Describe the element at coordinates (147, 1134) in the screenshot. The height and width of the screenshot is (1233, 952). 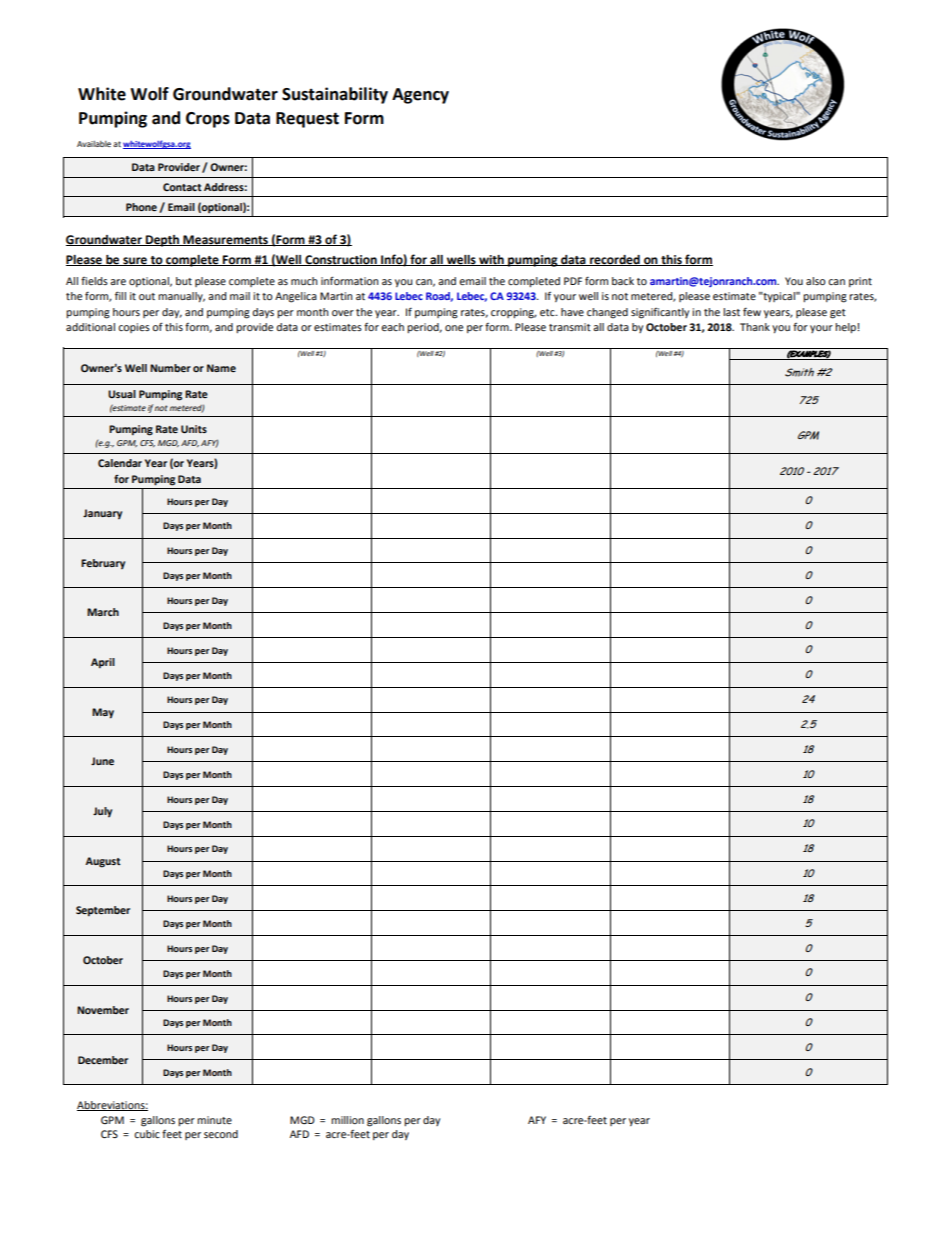
I see `cubic` at that location.
